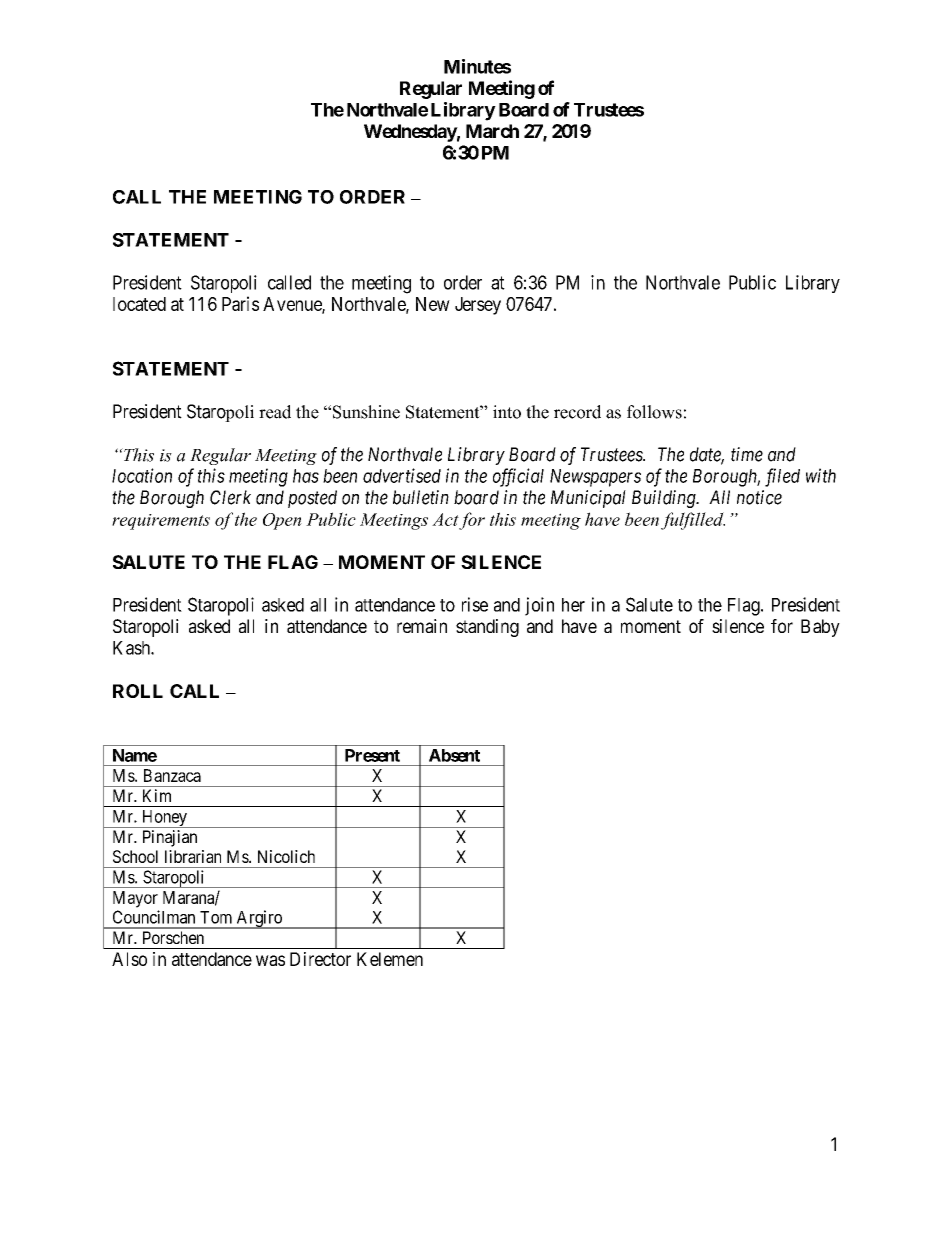  What do you see at coordinates (216, 917) in the screenshot?
I see `Tom` at bounding box center [216, 917].
